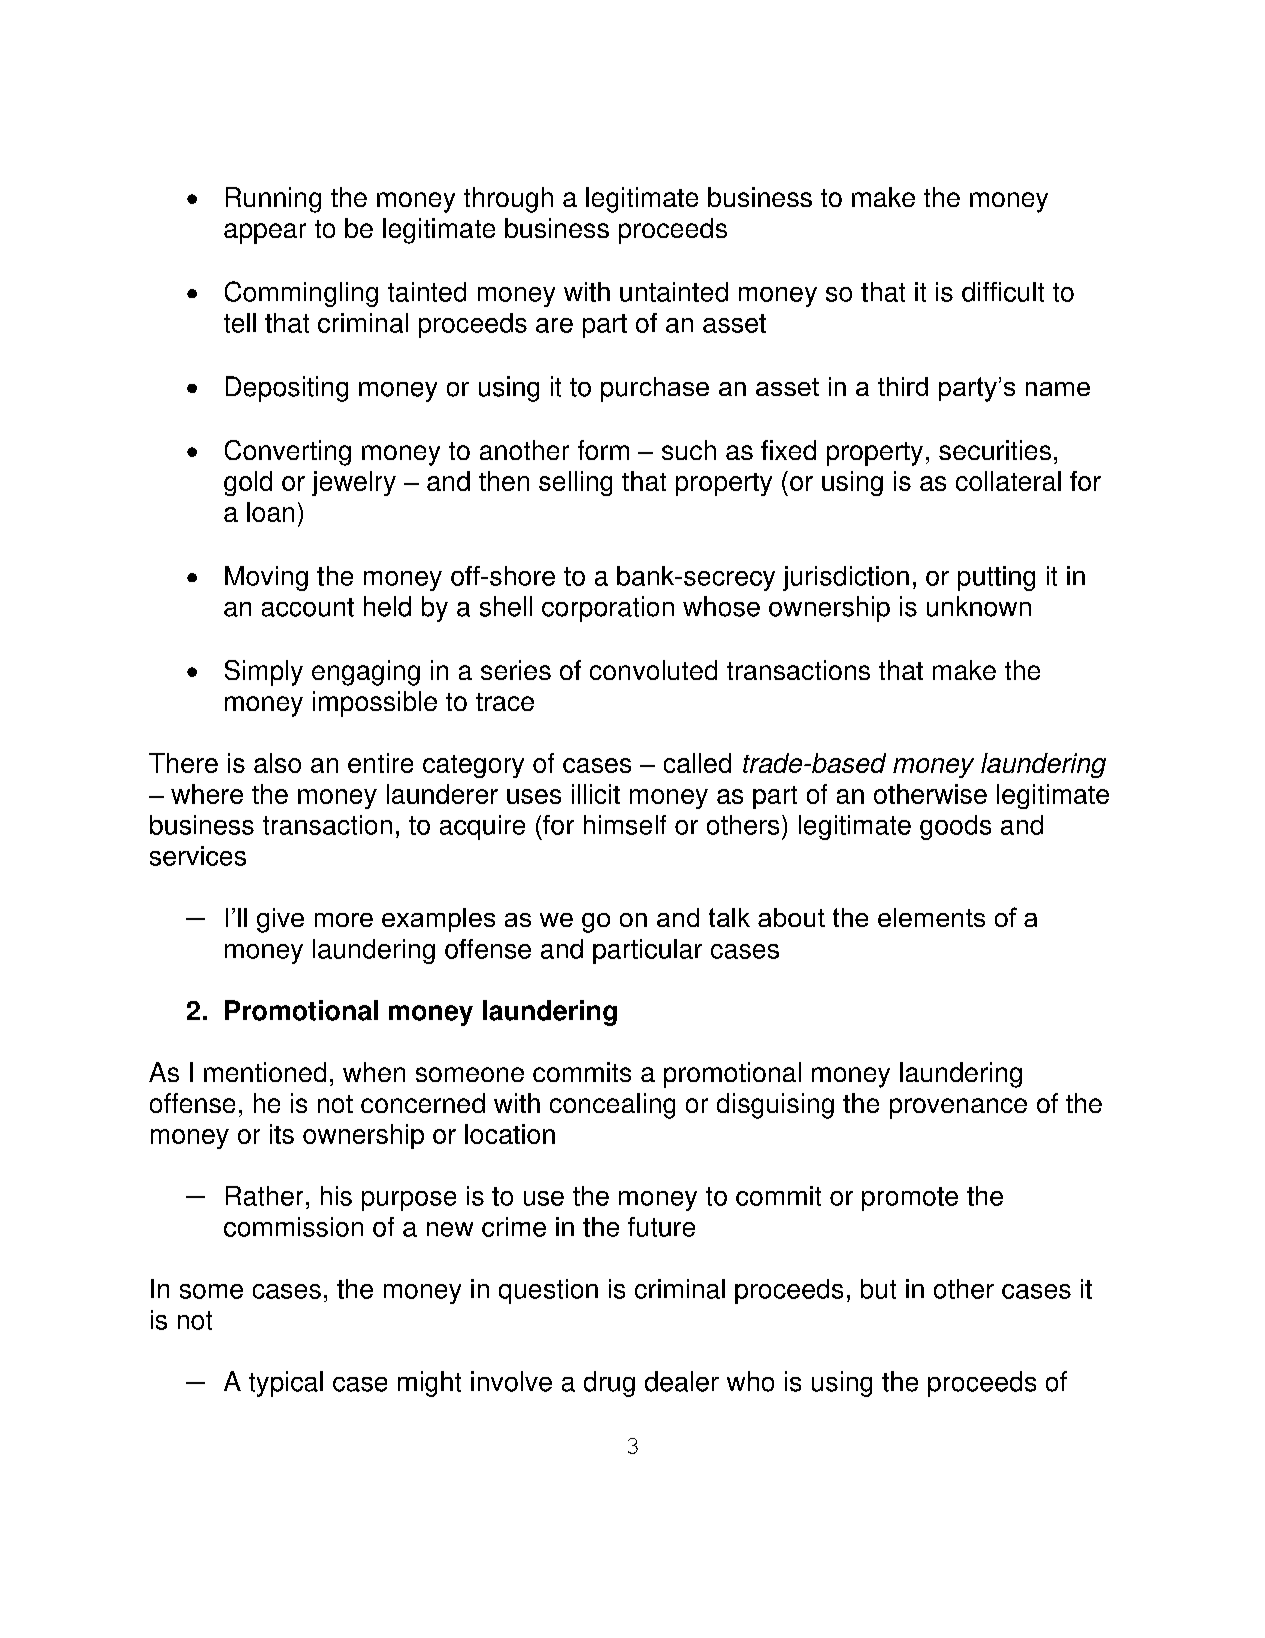 This image has height=1638, width=1265. I want to click on through, so click(508, 200).
